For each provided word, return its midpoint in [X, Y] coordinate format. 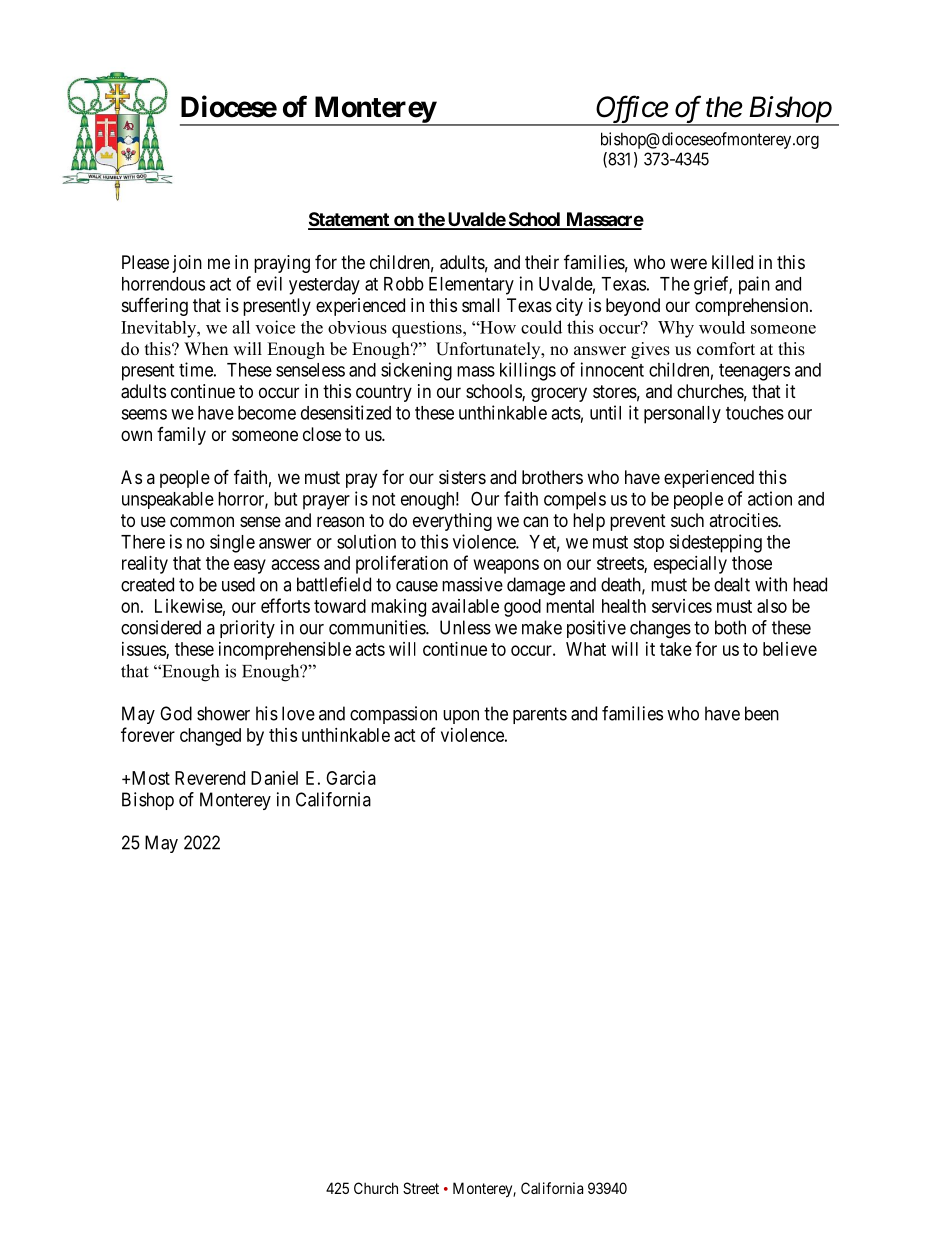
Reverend [210, 778]
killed [732, 262]
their [542, 262]
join [187, 264]
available [465, 606]
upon [461, 717]
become [267, 413]
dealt [732, 584]
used [238, 584]
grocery [559, 394]
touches [755, 413]
